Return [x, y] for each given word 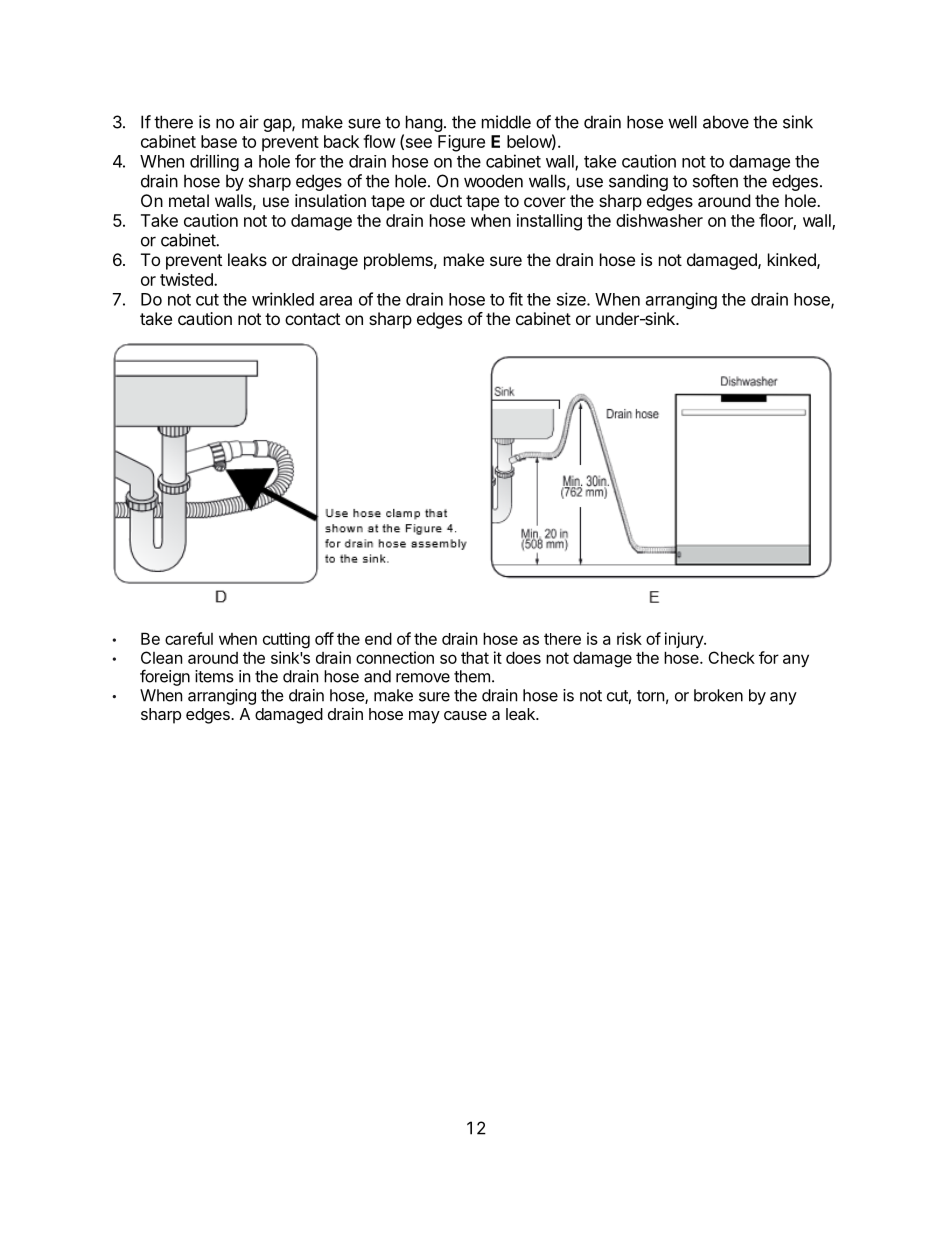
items [214, 676]
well [682, 122]
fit [516, 299]
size [572, 299]
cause [465, 715]
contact [312, 319]
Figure [461, 143]
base [219, 141]
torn [650, 696]
